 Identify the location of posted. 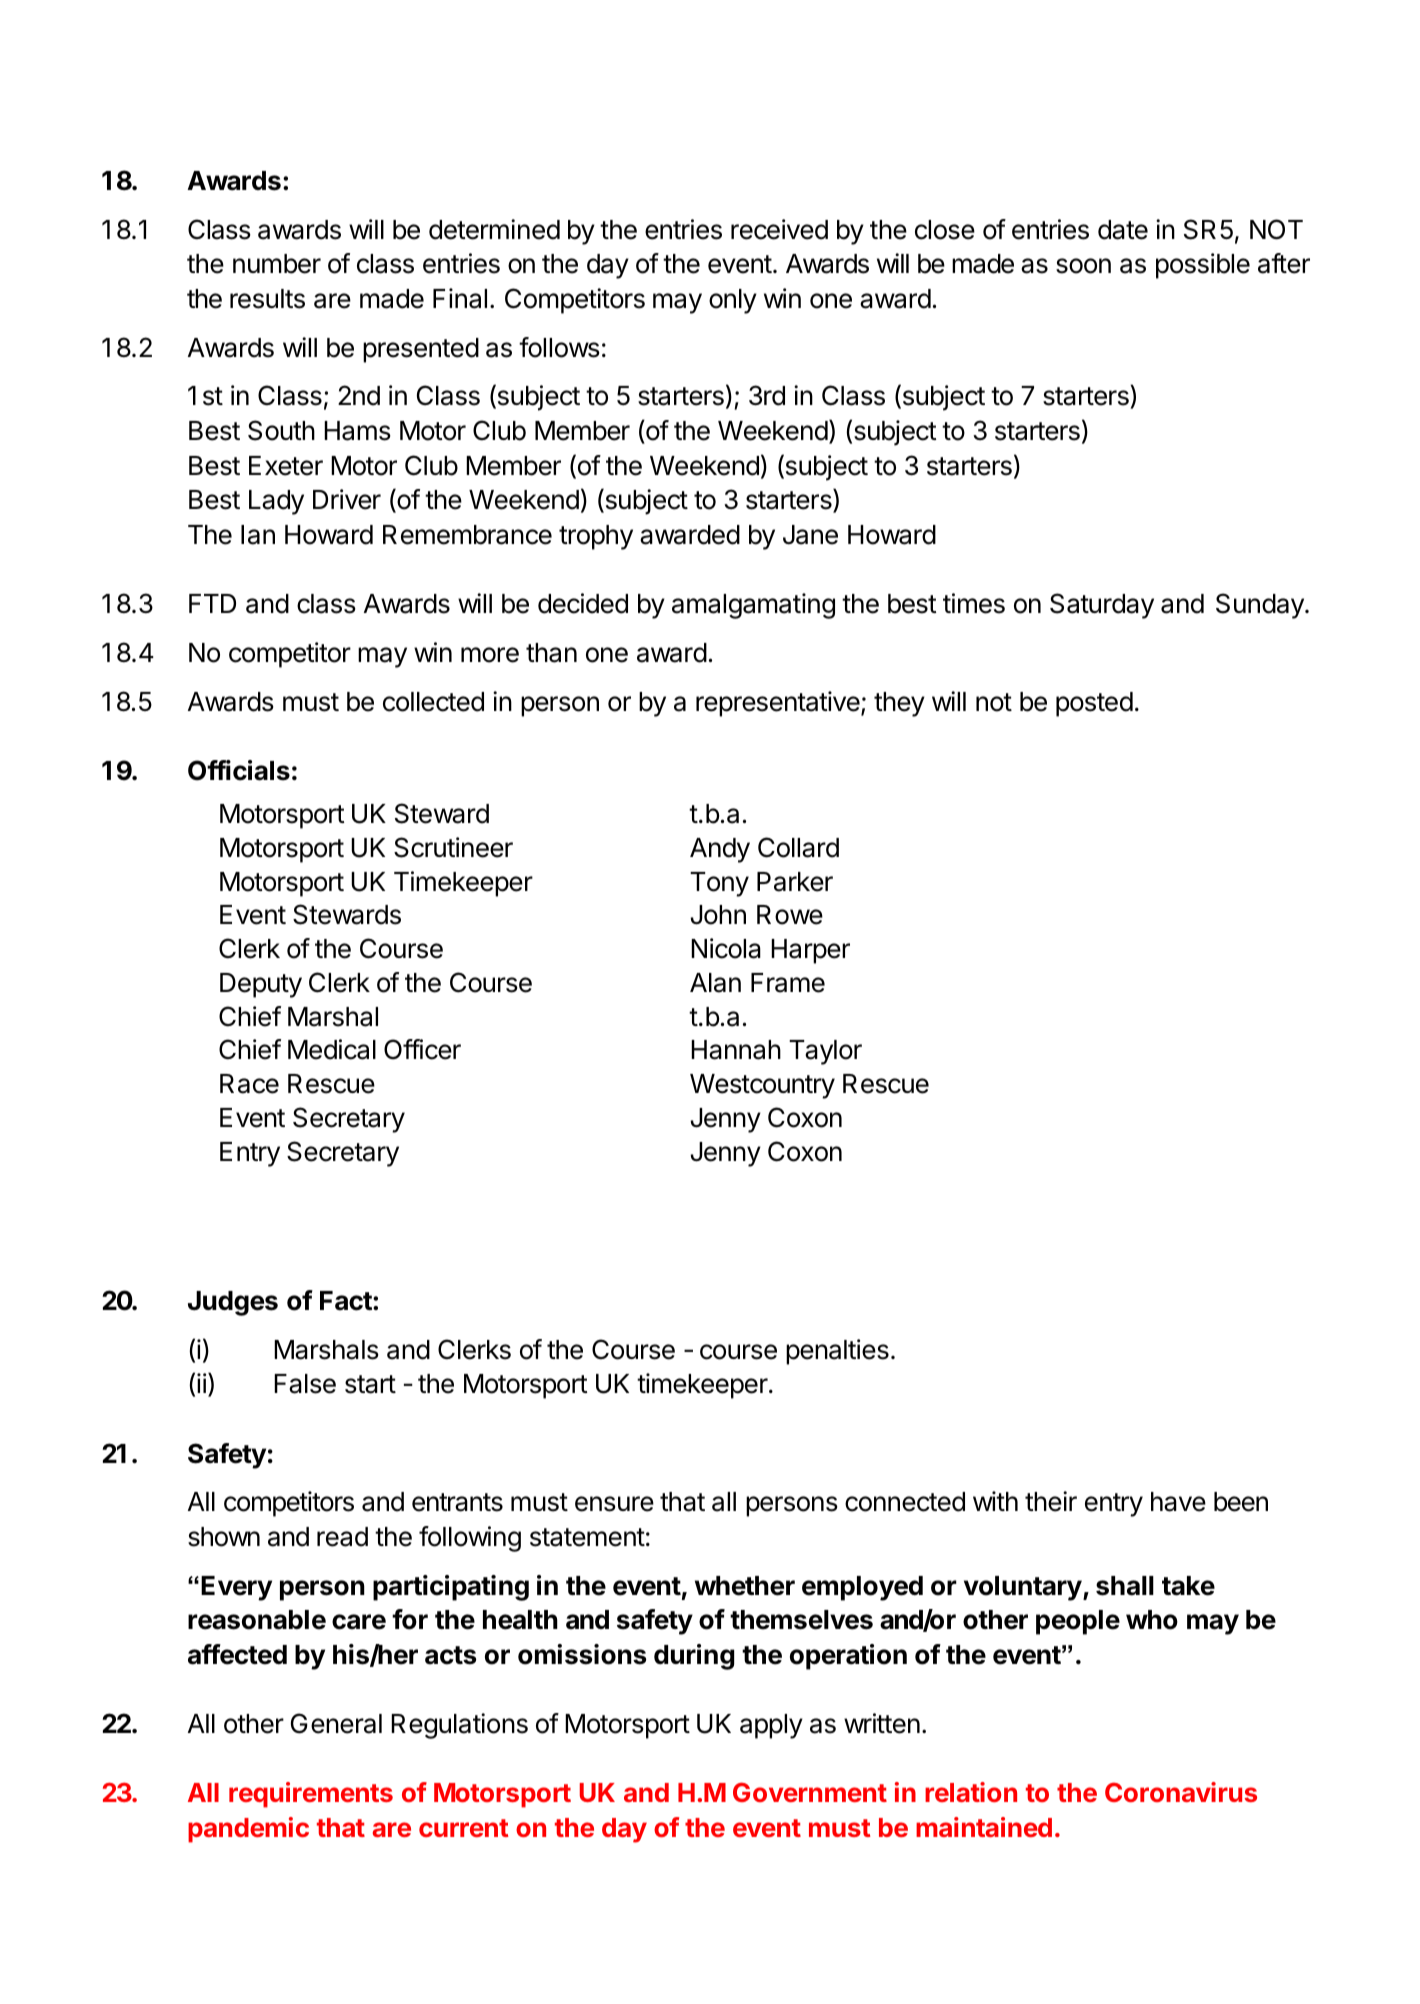
(1094, 704).
